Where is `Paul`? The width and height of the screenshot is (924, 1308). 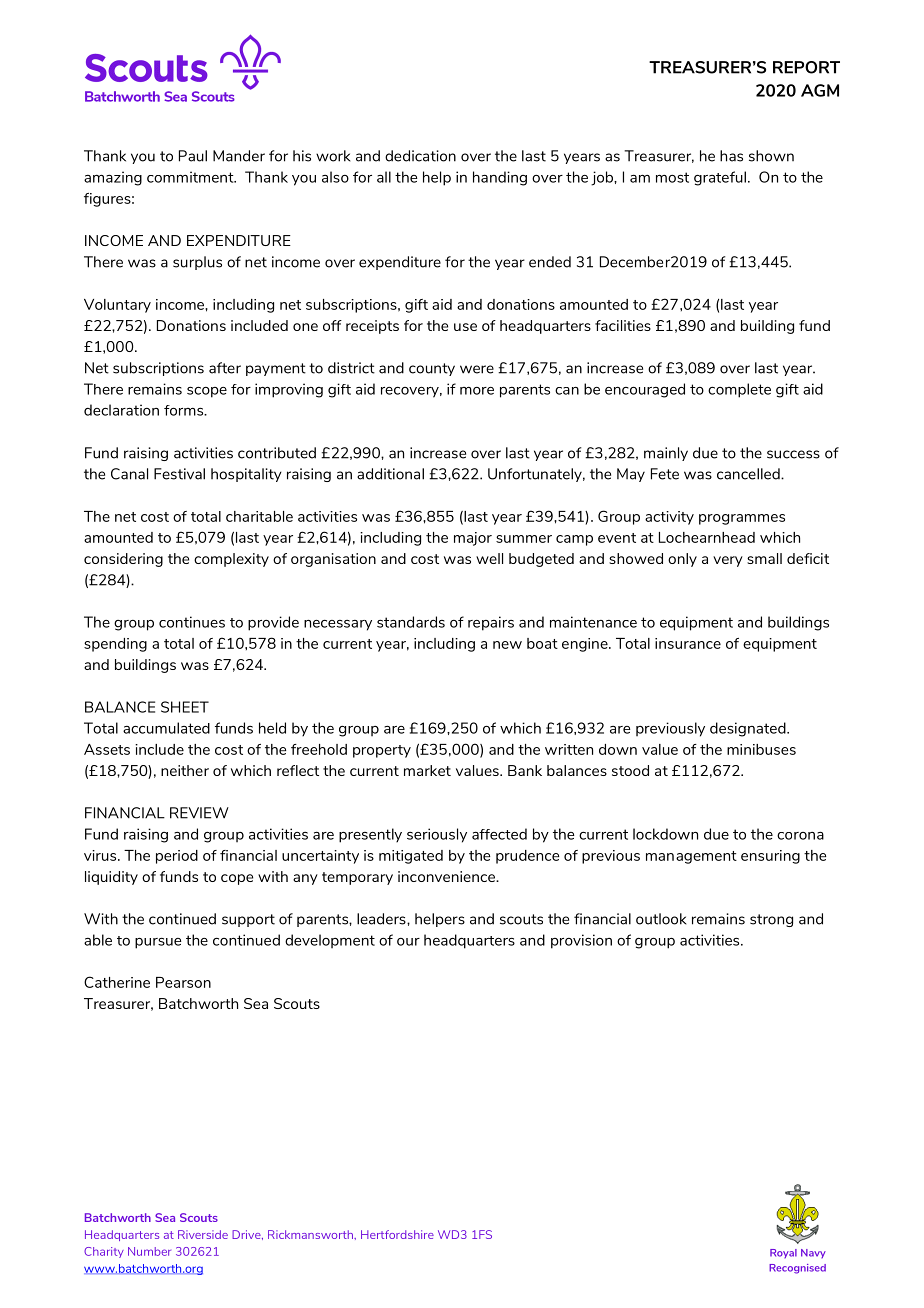 Paul is located at coordinates (193, 156).
